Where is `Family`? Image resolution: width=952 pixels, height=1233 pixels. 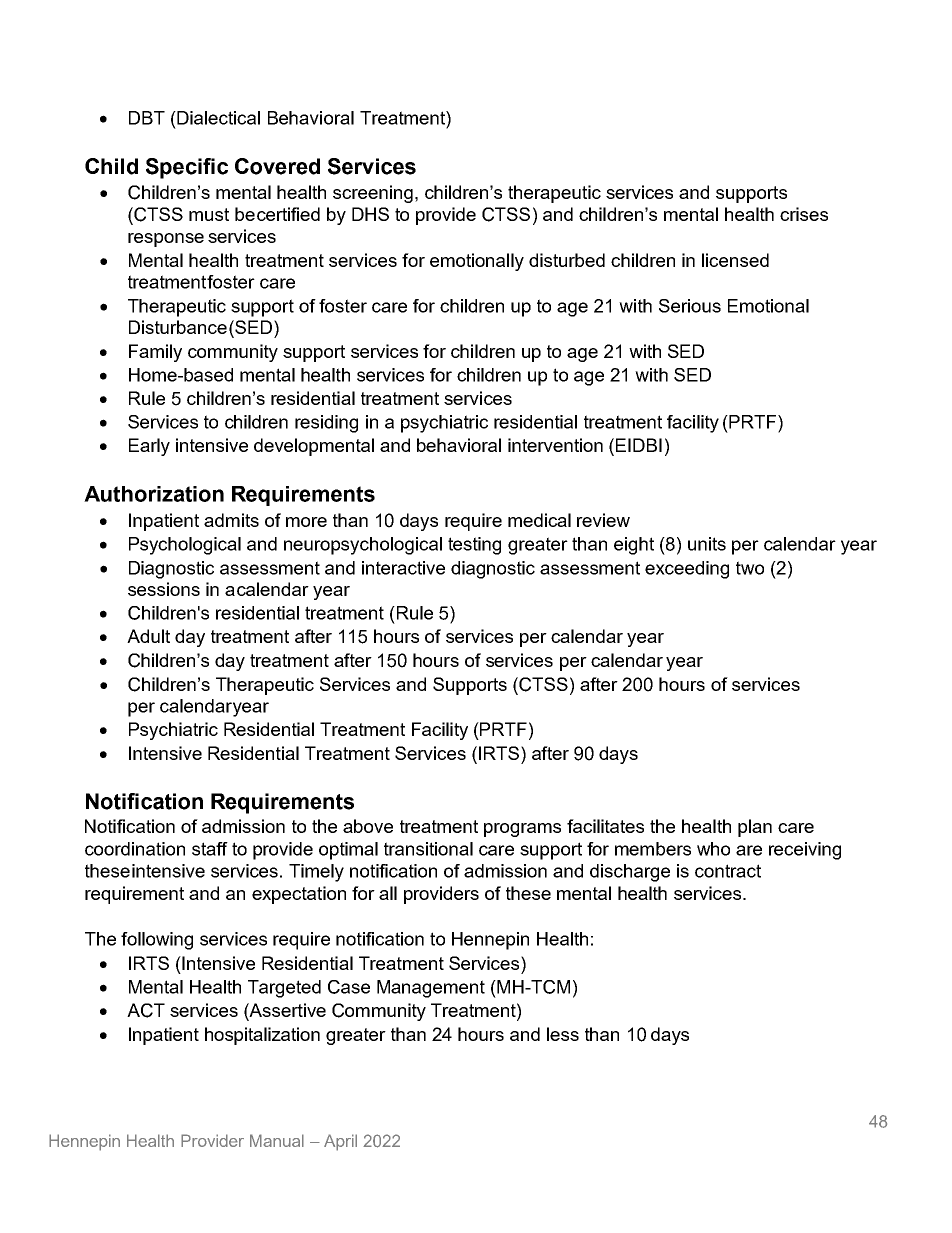
Family is located at coordinates (155, 353).
